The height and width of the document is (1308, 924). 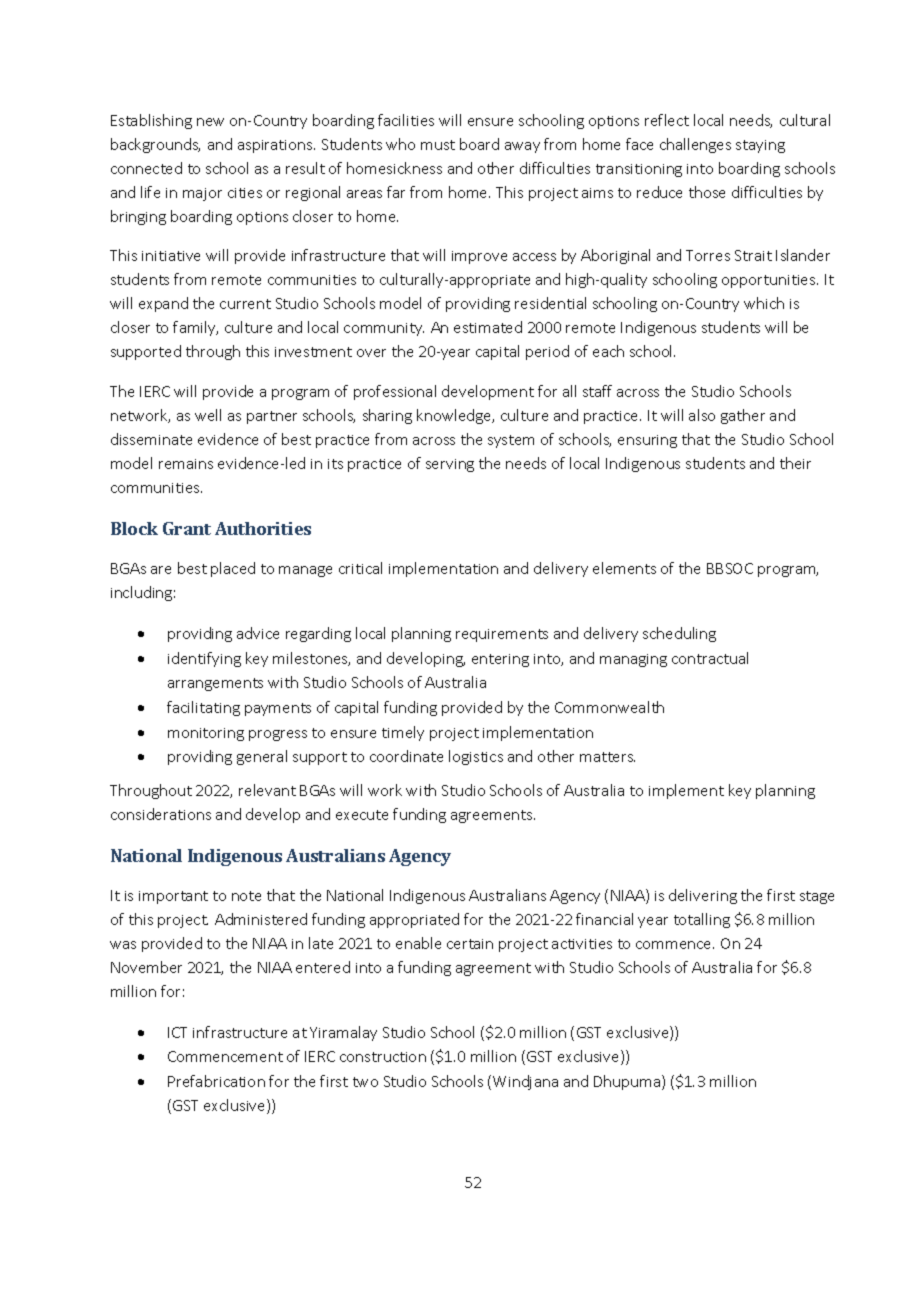 I want to click on requirements, so click(x=502, y=635).
